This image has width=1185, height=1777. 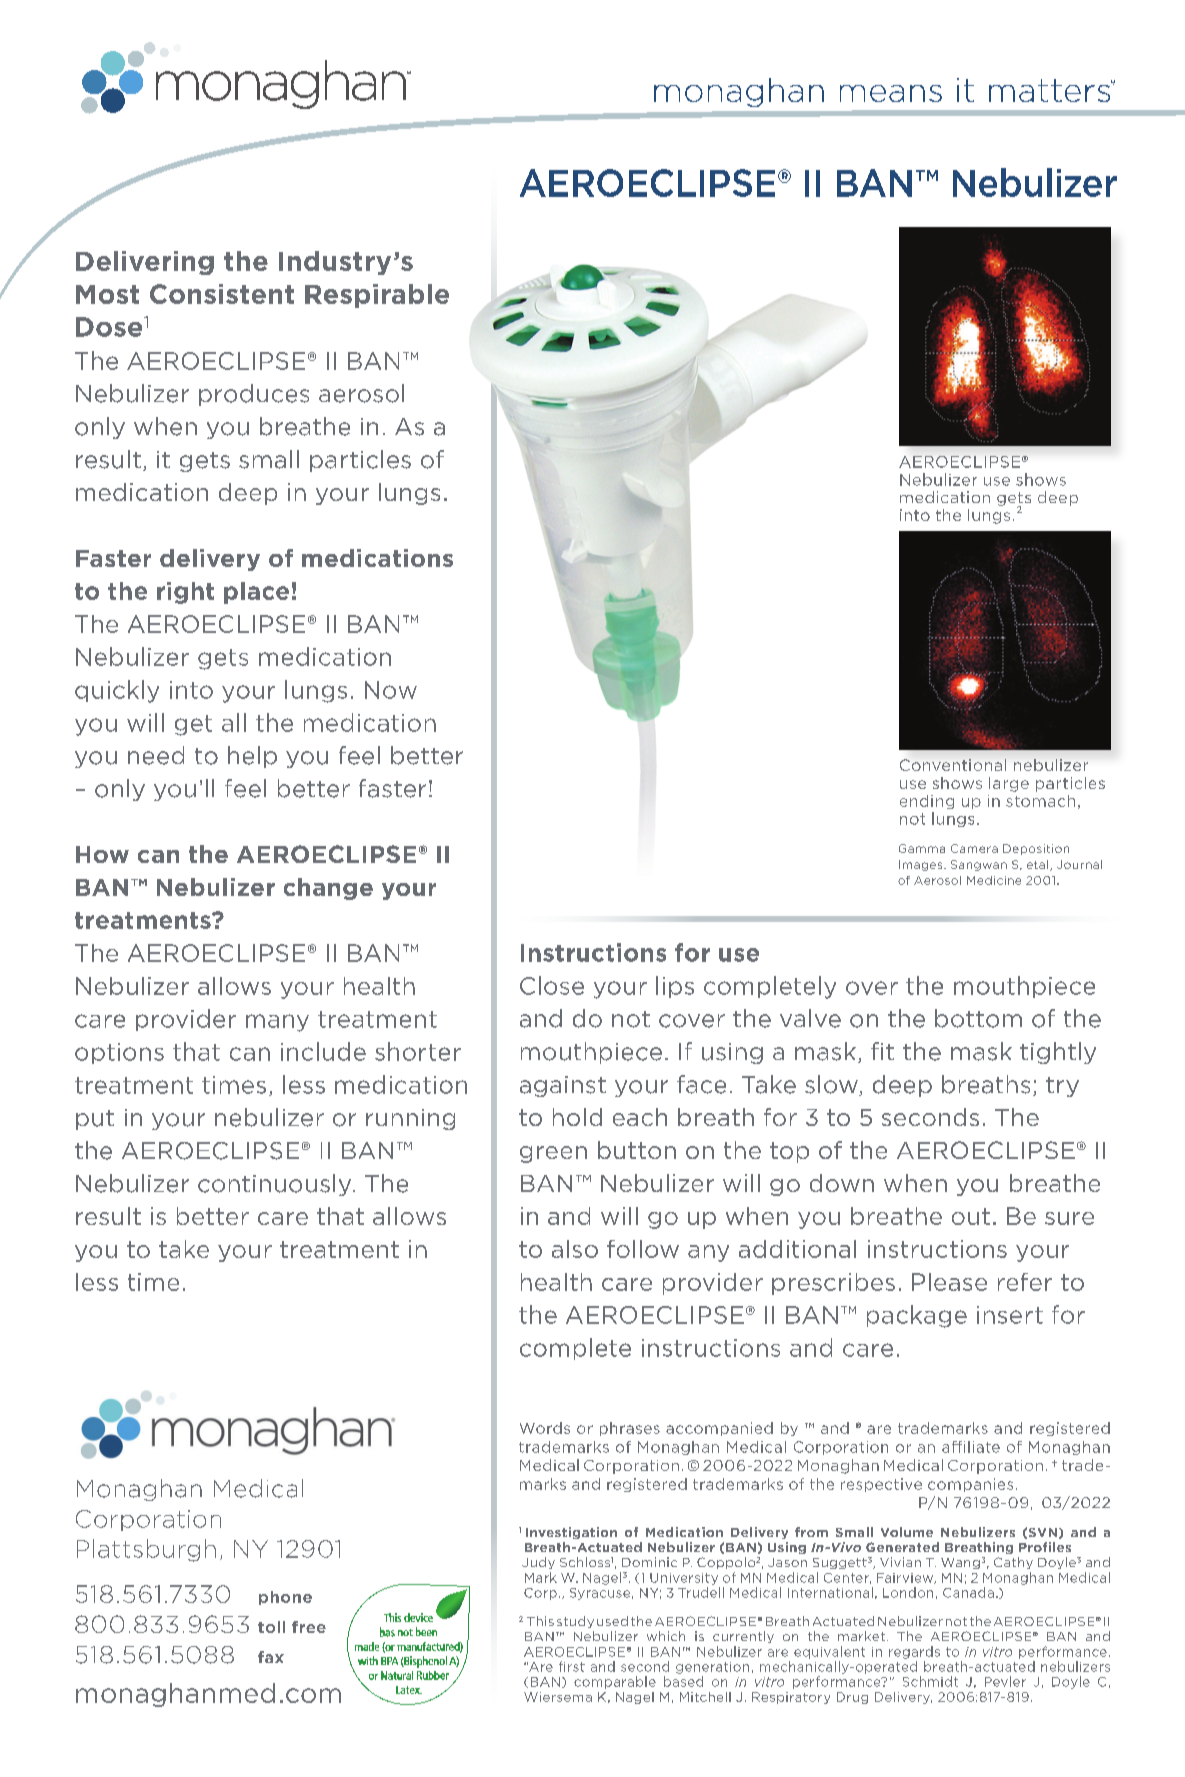 I want to click on bottom, so click(x=978, y=1018).
